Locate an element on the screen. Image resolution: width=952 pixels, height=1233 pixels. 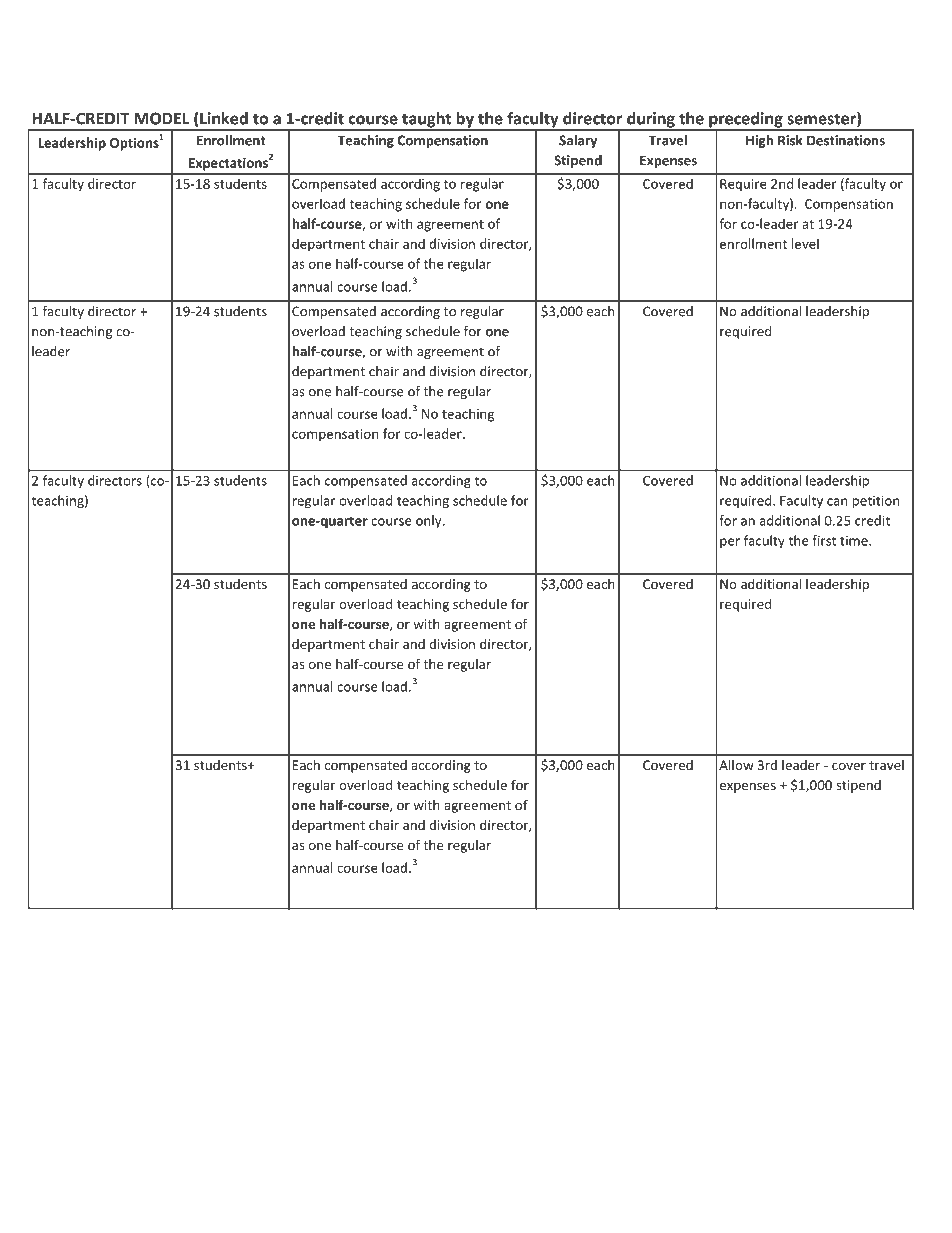
first is located at coordinates (824, 540).
